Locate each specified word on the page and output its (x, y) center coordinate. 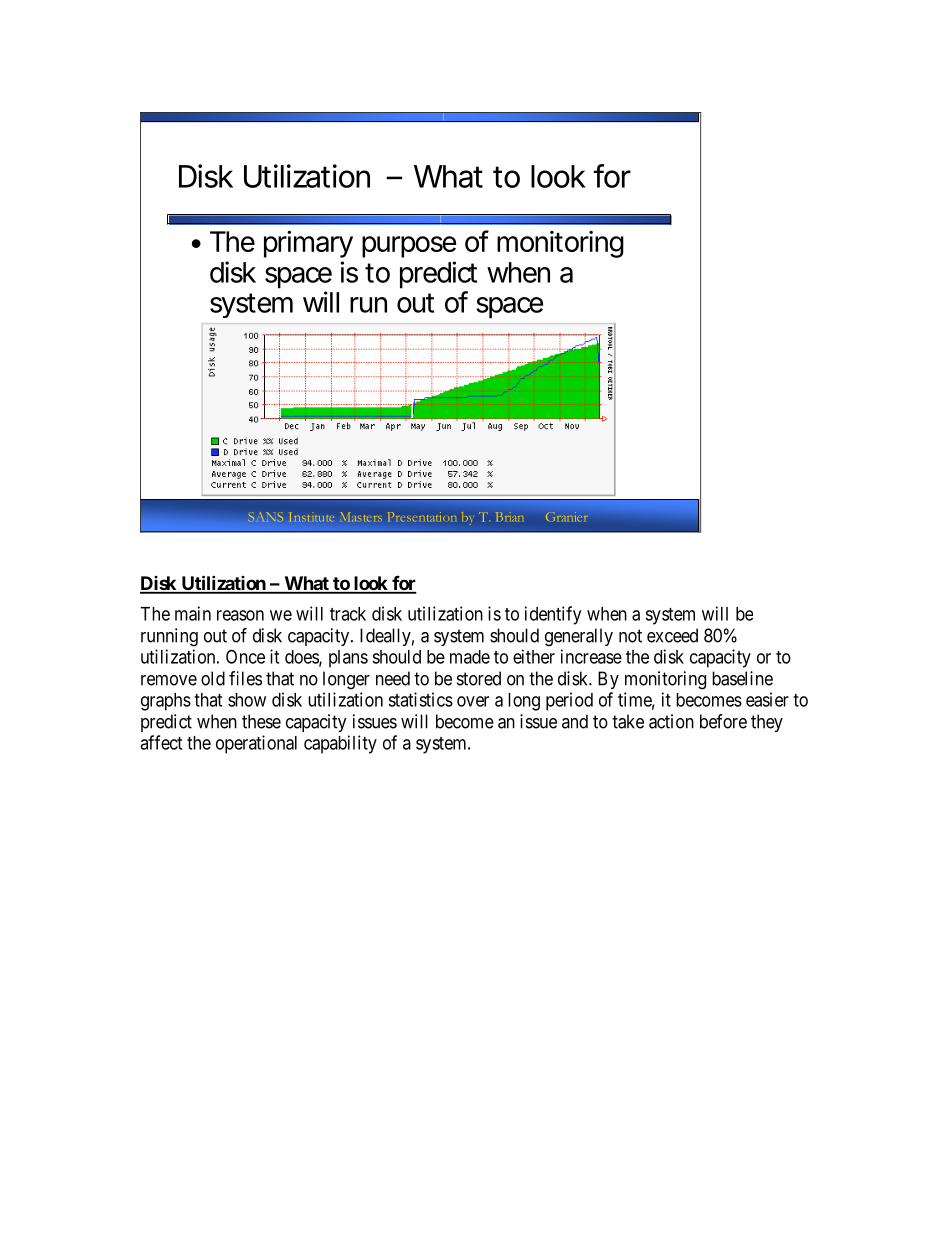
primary (308, 244)
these (261, 721)
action (671, 721)
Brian (510, 517)
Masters (362, 517)
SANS (266, 518)
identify (553, 615)
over (473, 701)
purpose (409, 247)
